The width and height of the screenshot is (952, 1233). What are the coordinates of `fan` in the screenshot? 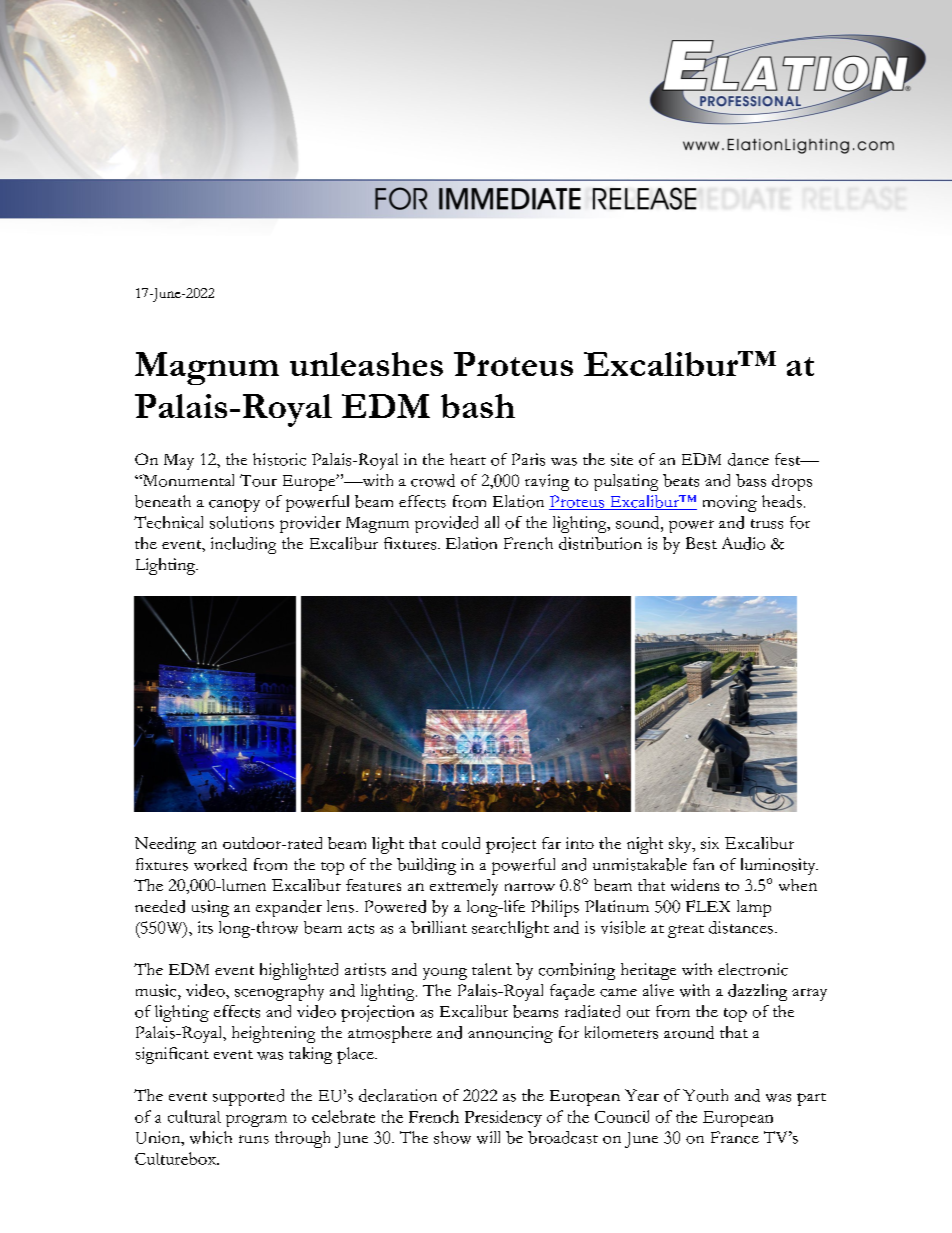 It's located at (703, 864).
